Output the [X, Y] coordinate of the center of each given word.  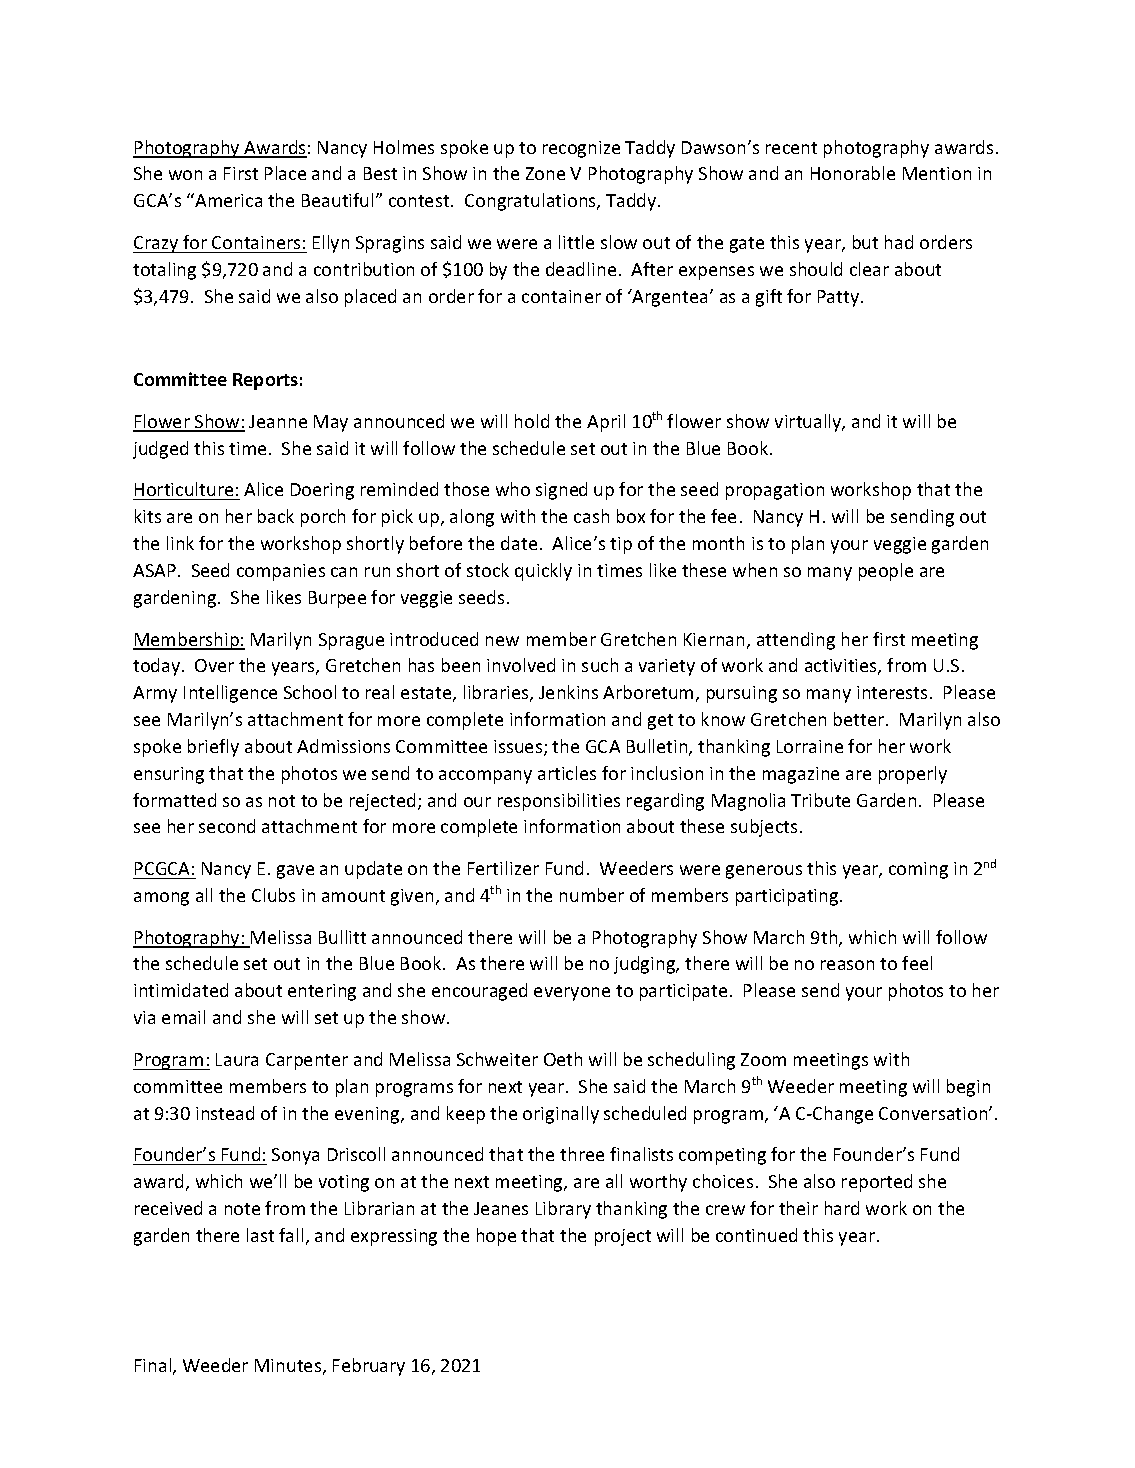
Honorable [853, 173]
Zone [545, 173]
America [227, 200]
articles [567, 773]
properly [913, 775]
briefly [213, 748]
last [260, 1235]
